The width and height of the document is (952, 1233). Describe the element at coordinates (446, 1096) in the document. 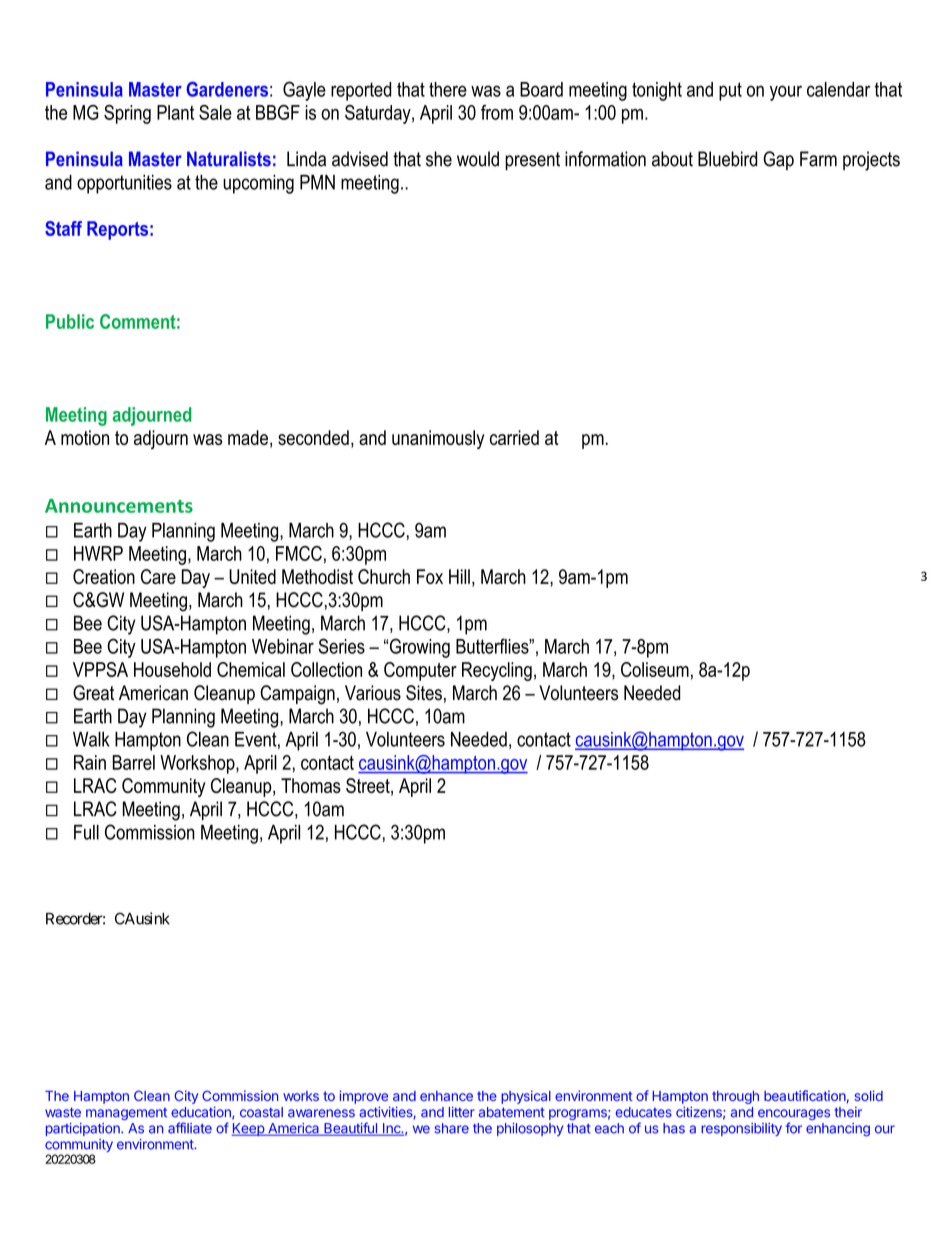

I see `enhance` at that location.
